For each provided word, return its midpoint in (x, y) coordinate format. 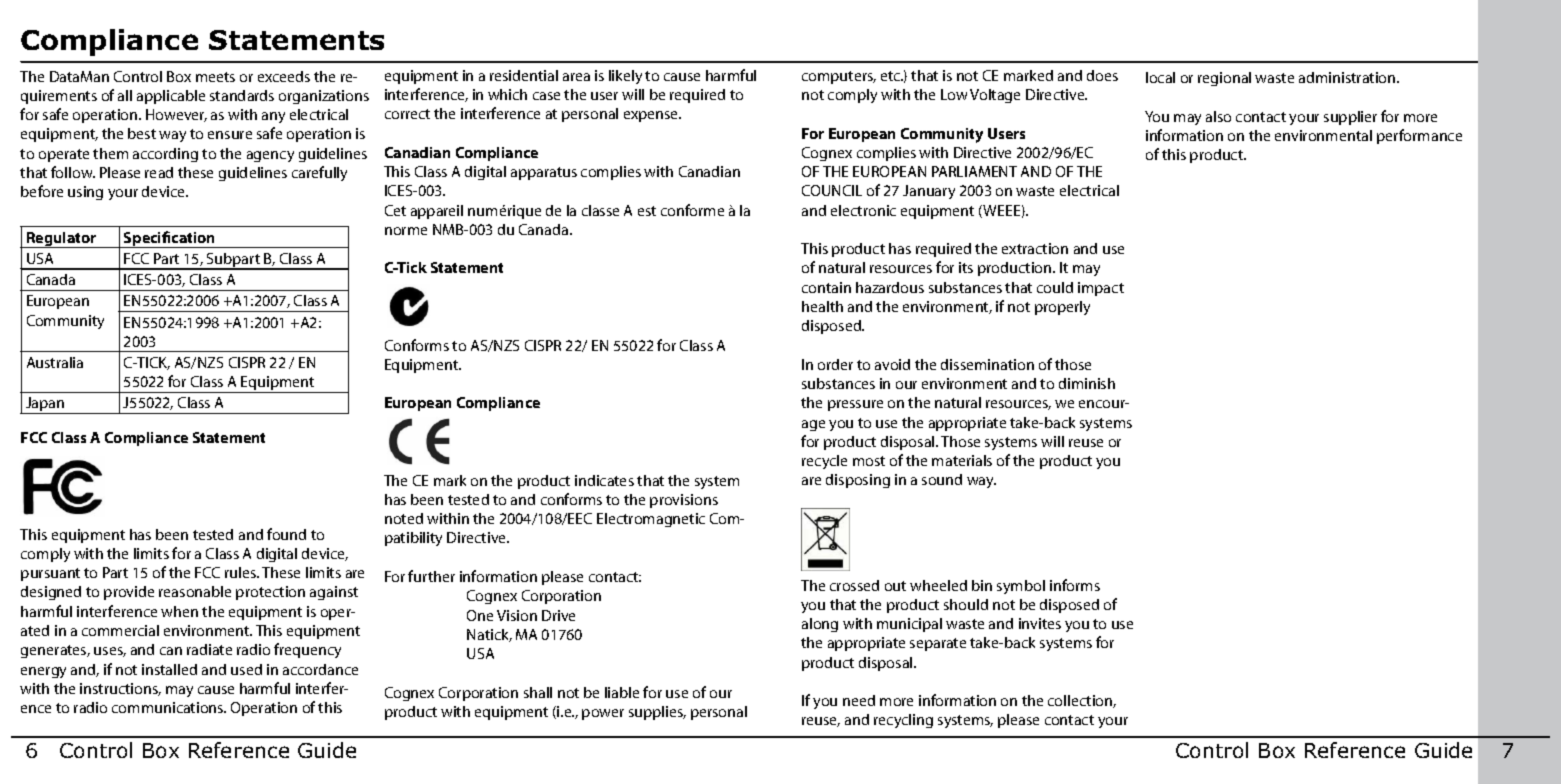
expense (652, 116)
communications (169, 707)
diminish (1087, 383)
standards (242, 95)
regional (1224, 79)
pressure (855, 405)
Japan (45, 405)
